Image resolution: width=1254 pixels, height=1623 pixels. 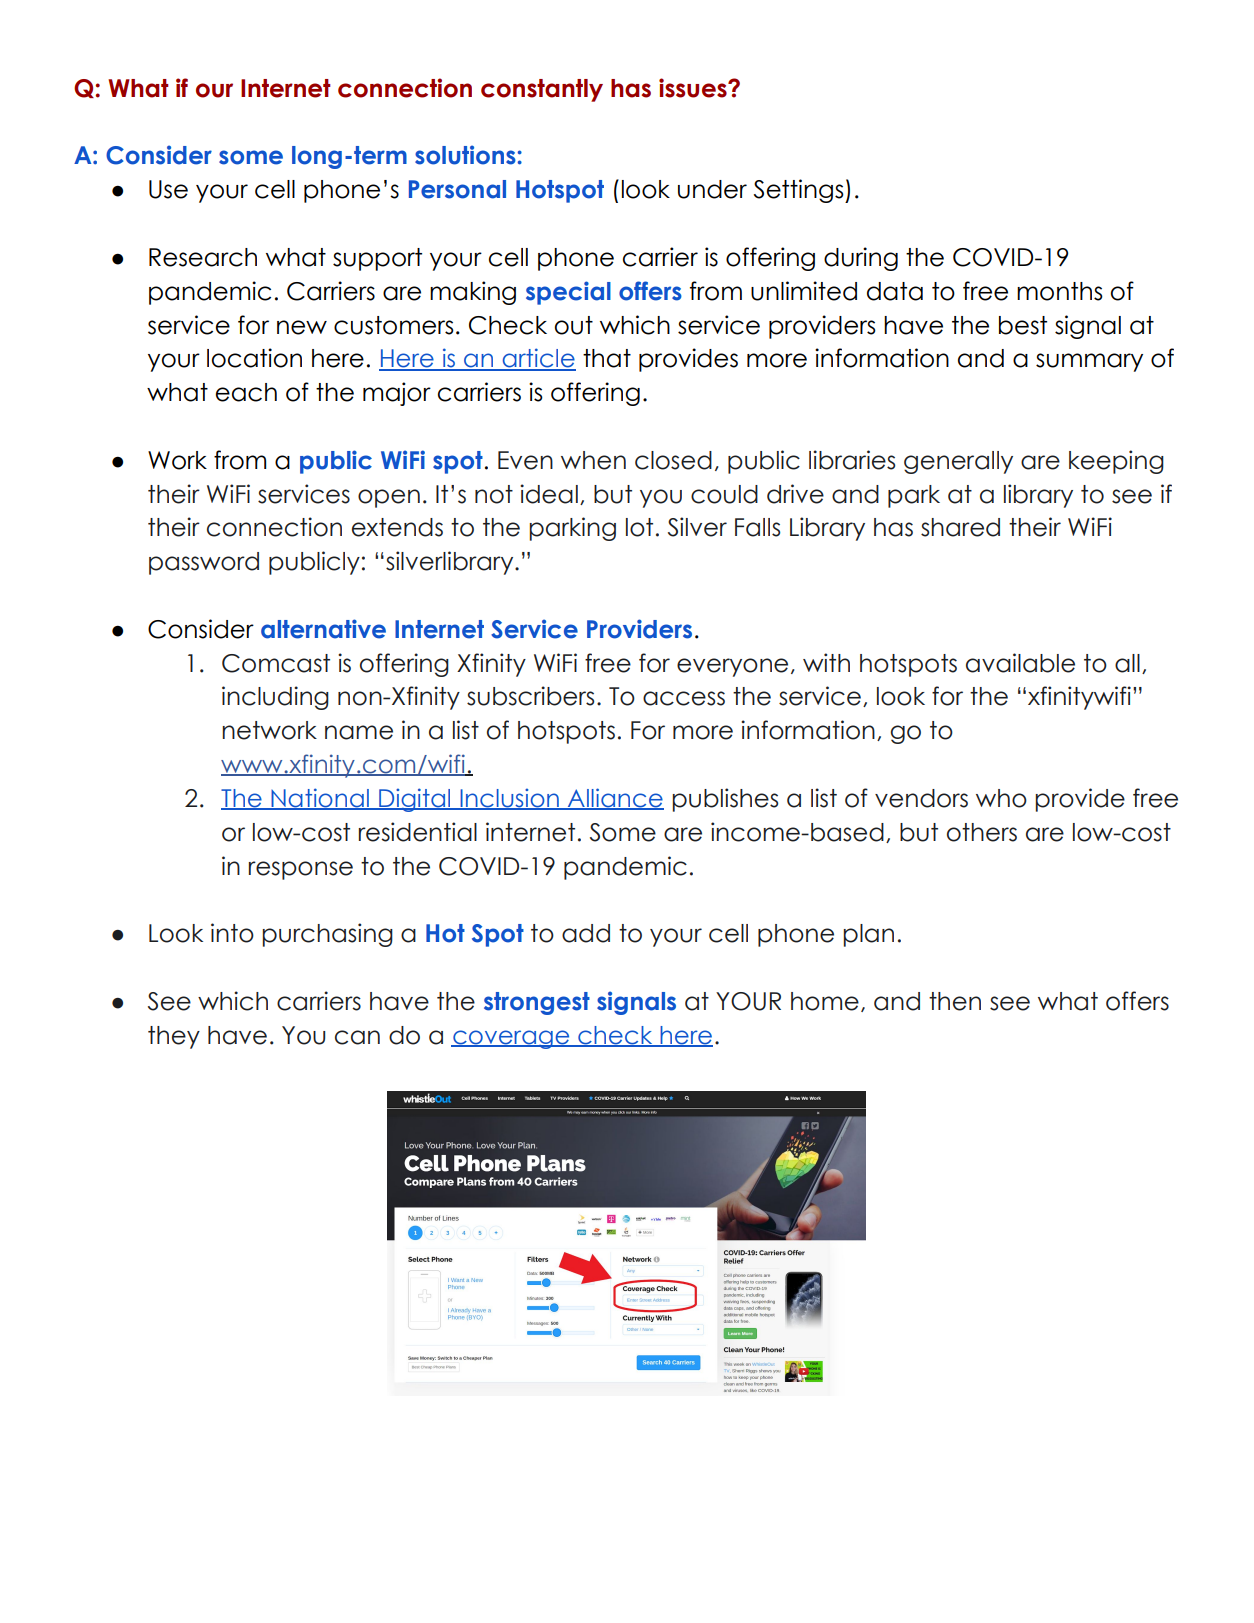 I want to click on Use, so click(x=168, y=189).
